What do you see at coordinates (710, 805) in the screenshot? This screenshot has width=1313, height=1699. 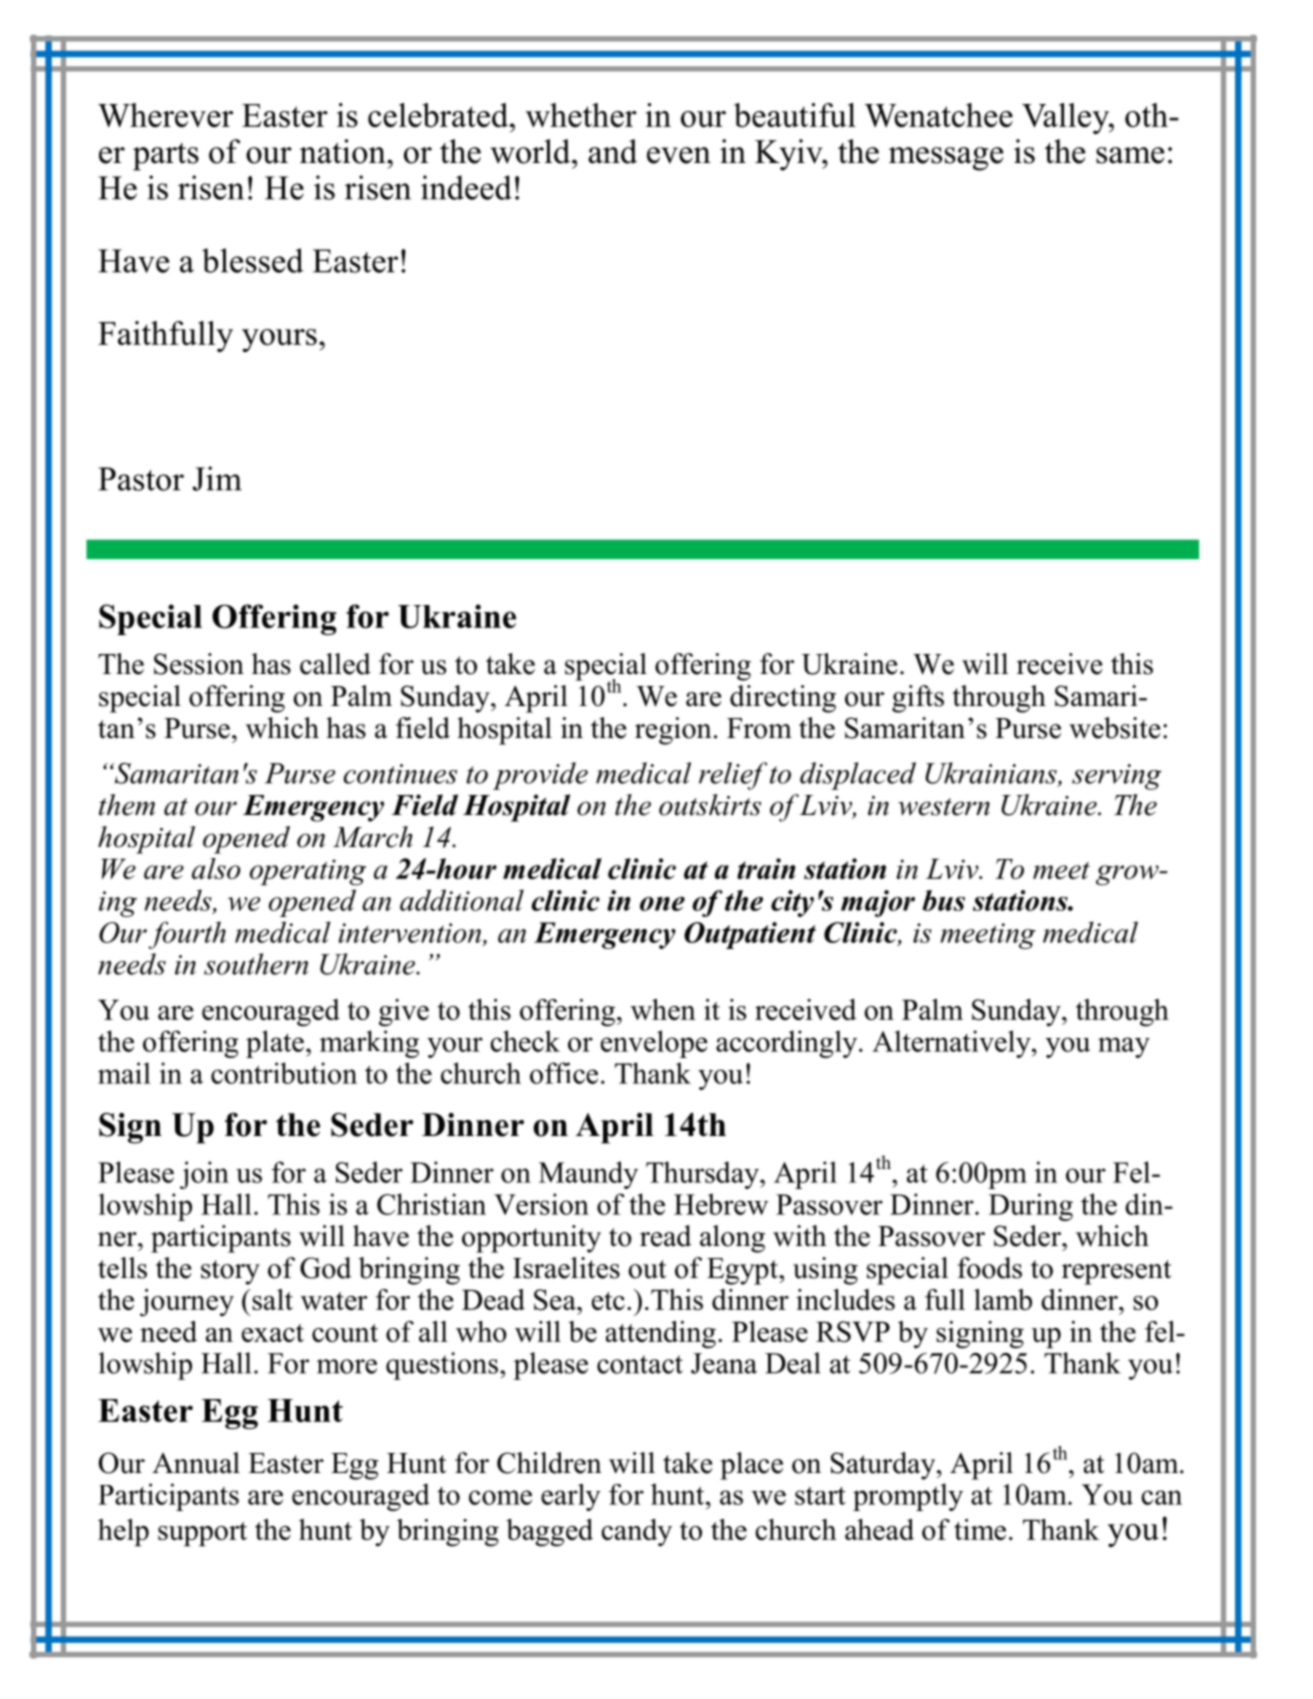 I see `outskirts` at bounding box center [710, 805].
